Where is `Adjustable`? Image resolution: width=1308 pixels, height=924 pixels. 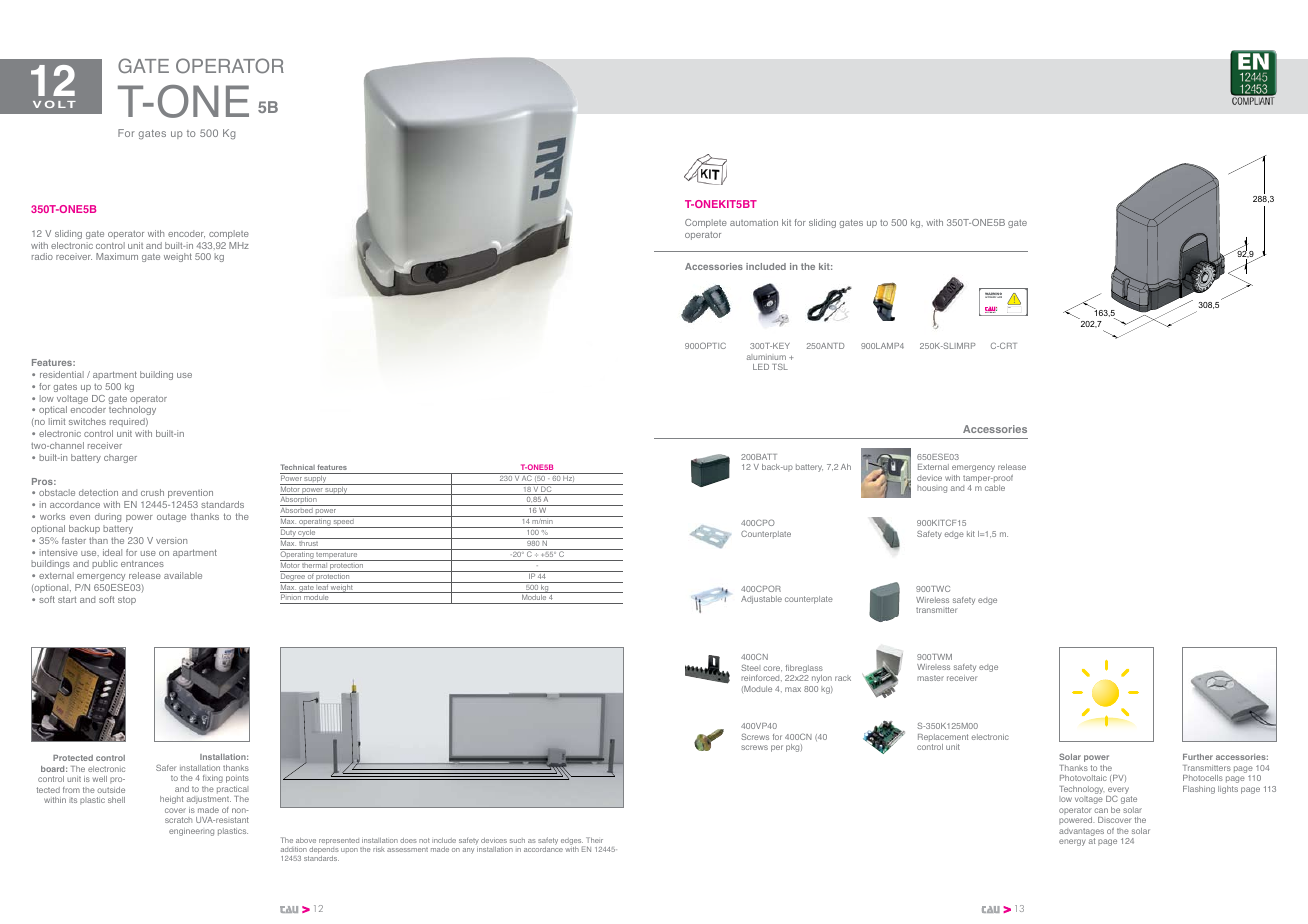
Adjustable is located at coordinates (761, 600).
